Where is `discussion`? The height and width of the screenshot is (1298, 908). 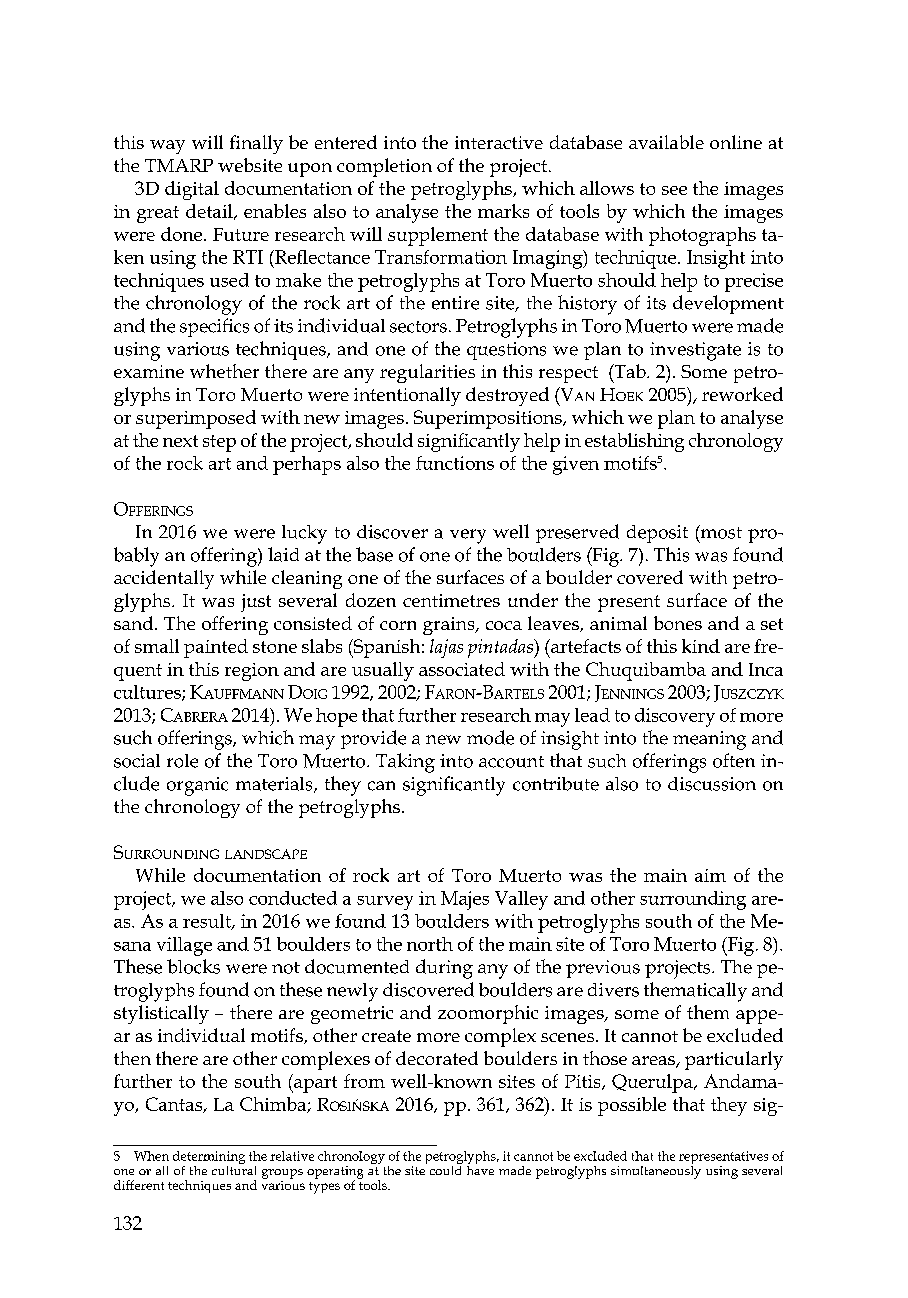 discussion is located at coordinates (712, 784).
